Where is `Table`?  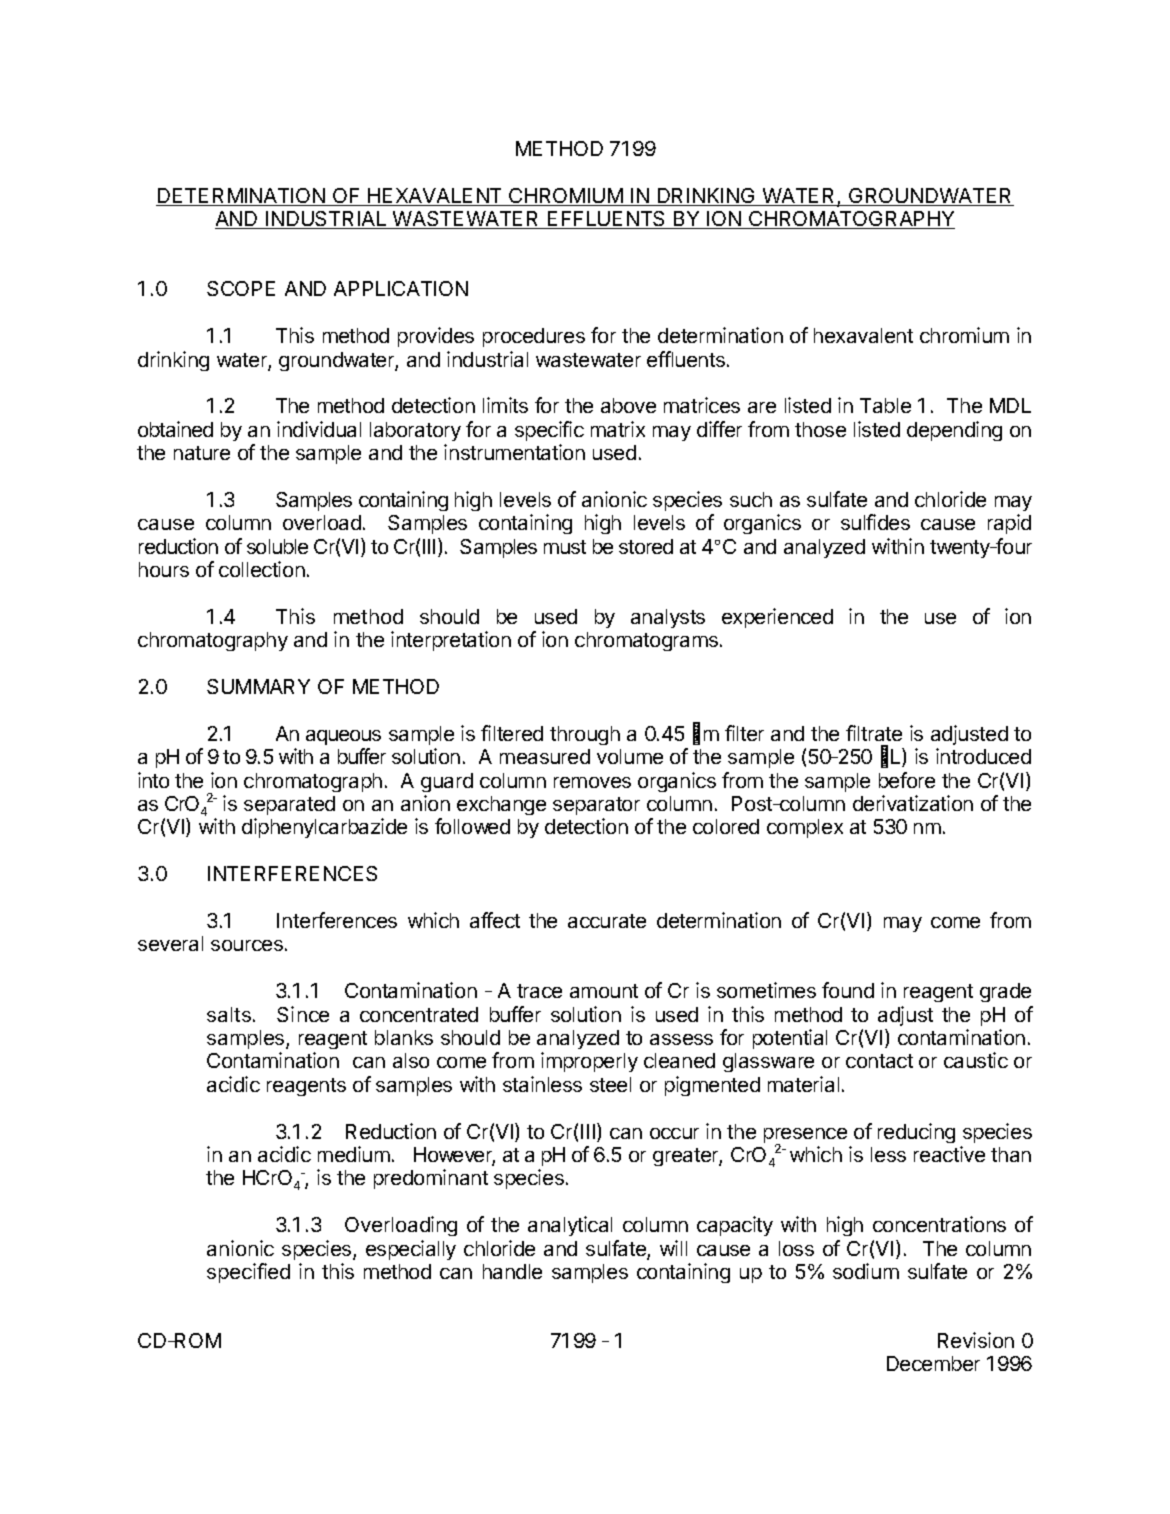 Table is located at coordinates (885, 405).
